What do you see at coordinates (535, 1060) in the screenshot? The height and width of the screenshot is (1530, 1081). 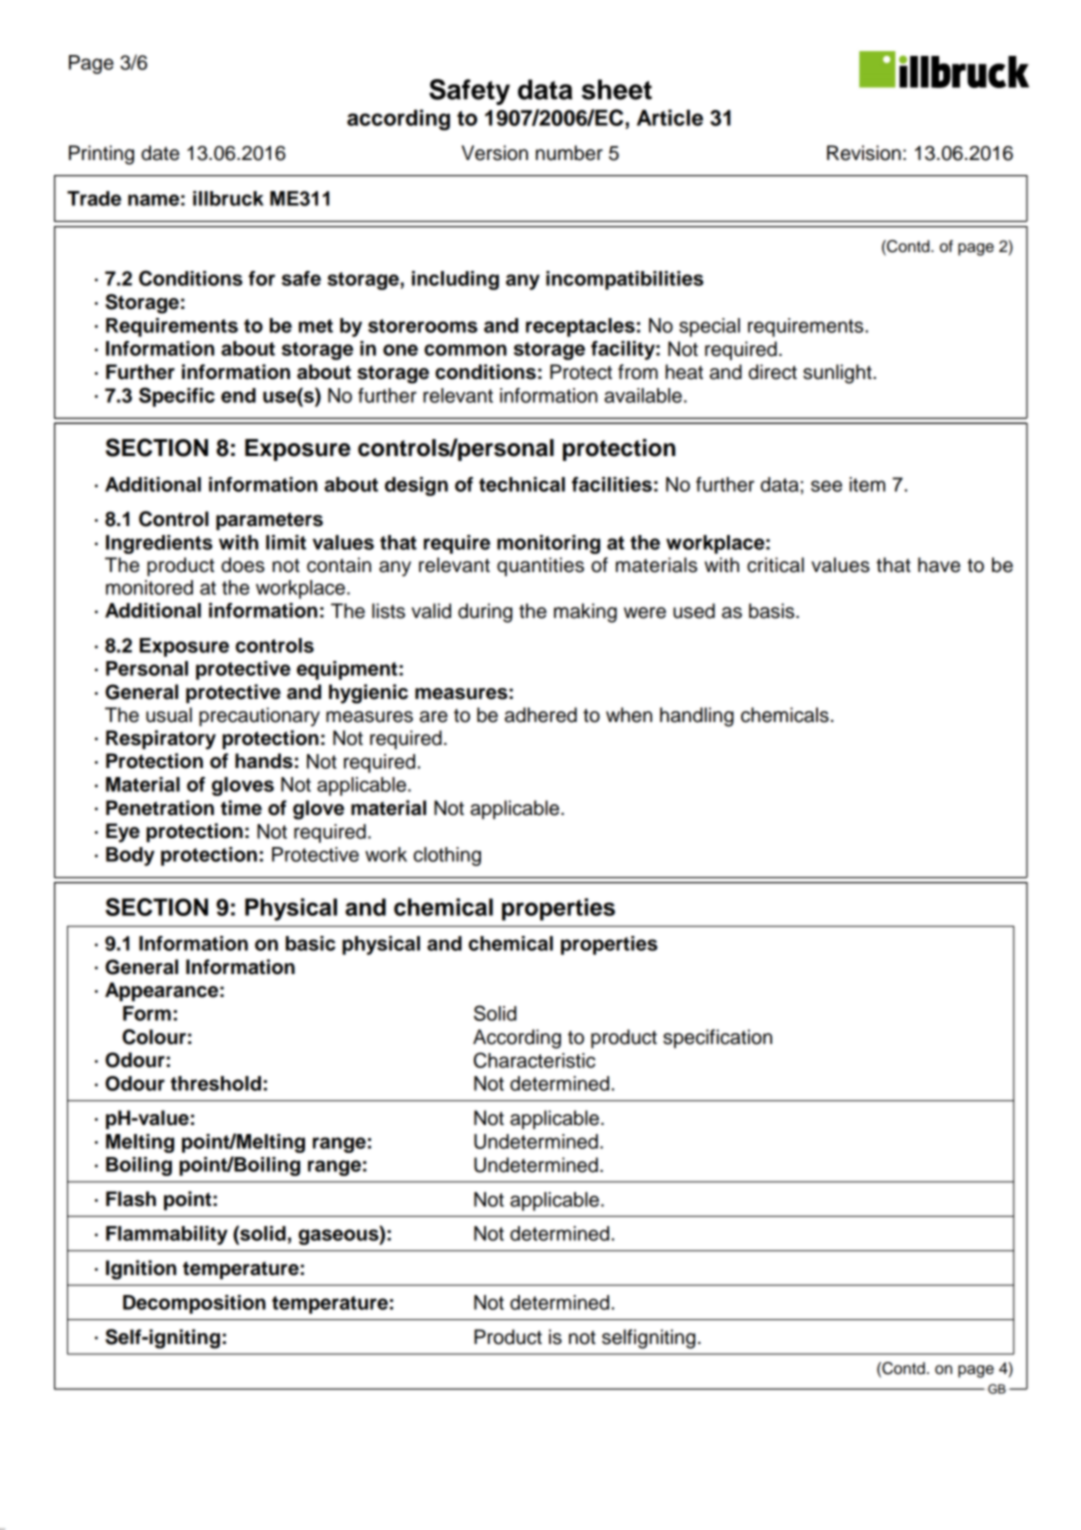 I see `Characteristic` at bounding box center [535, 1060].
